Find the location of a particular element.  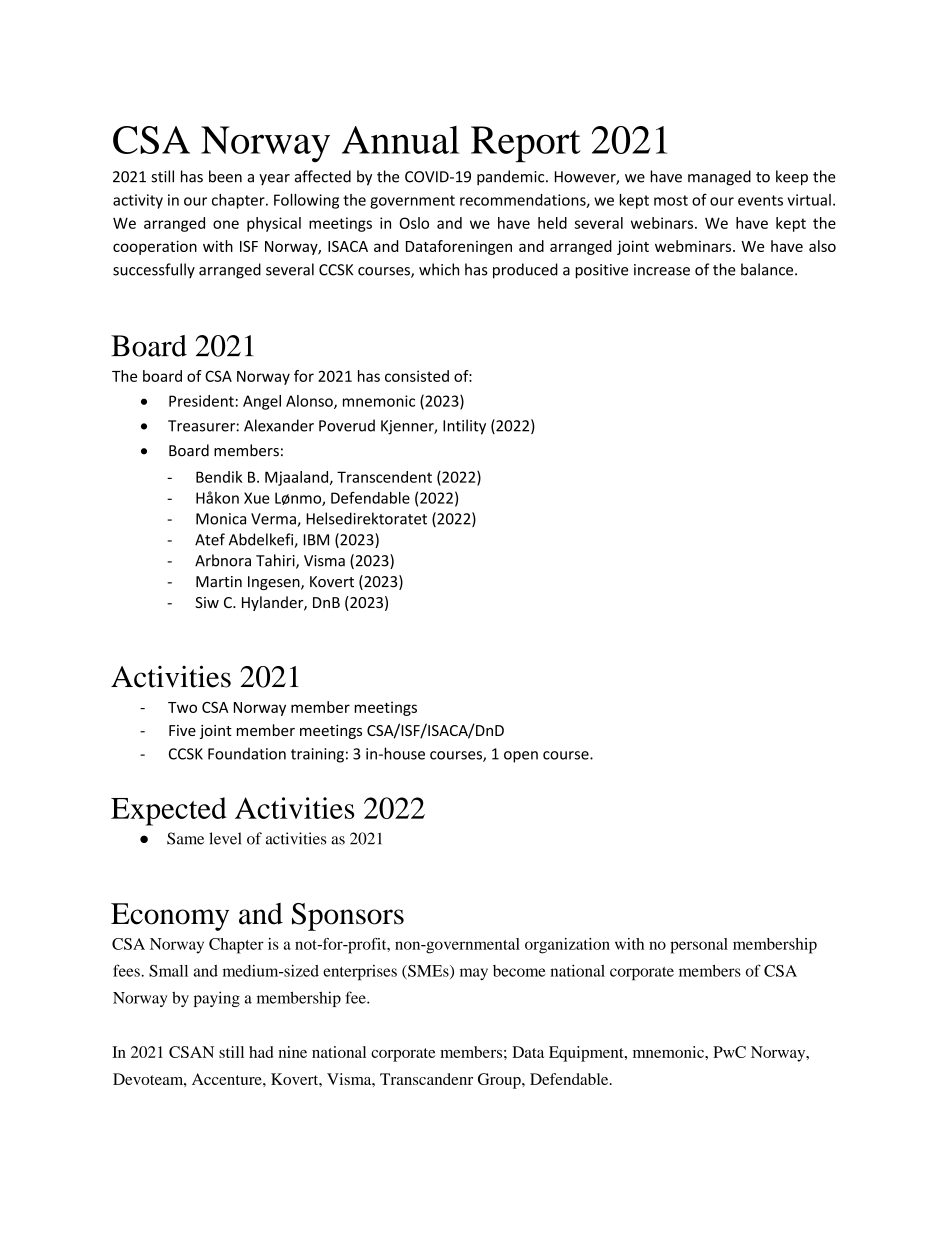

consisted is located at coordinates (417, 376).
